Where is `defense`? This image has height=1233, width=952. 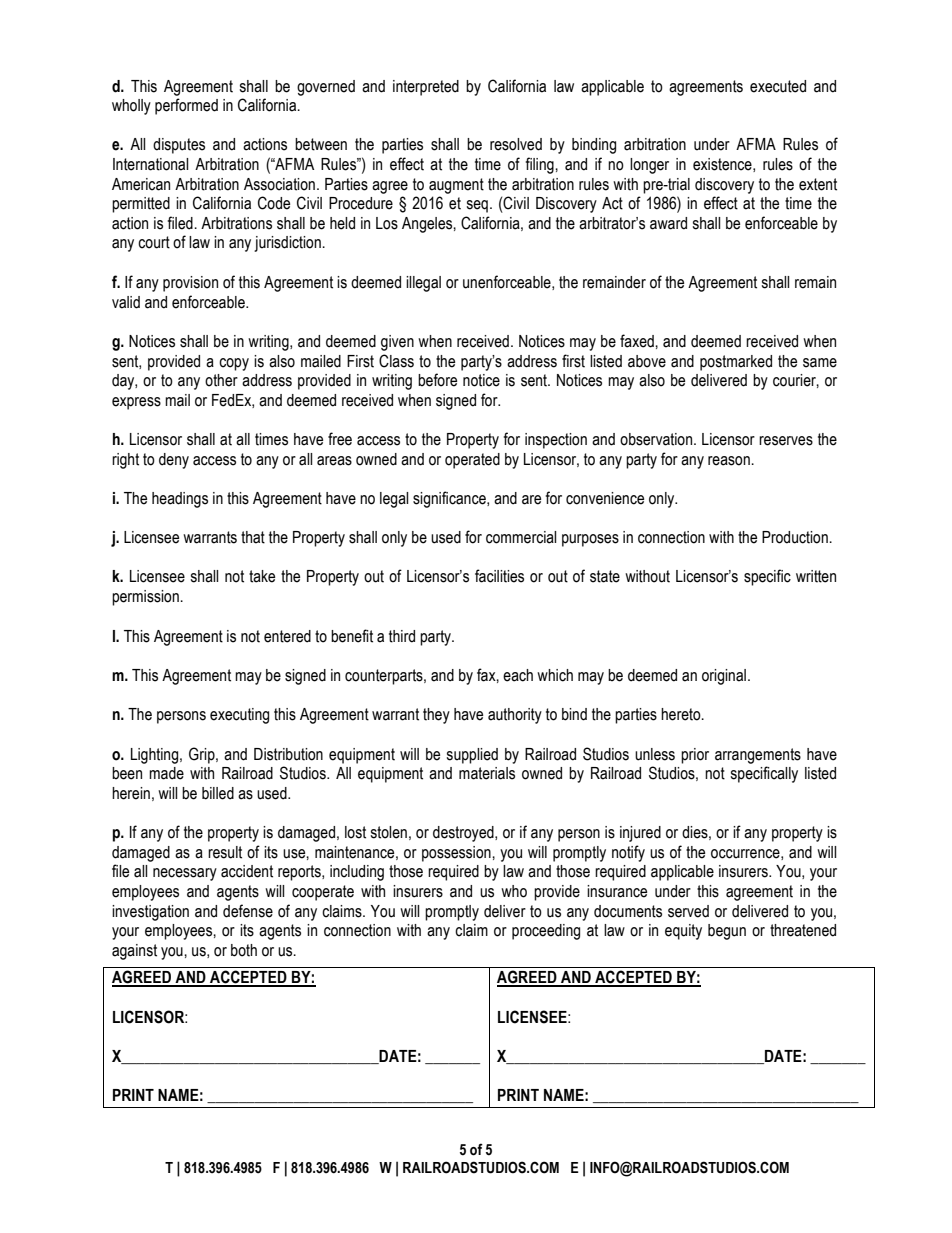 defense is located at coordinates (248, 911).
